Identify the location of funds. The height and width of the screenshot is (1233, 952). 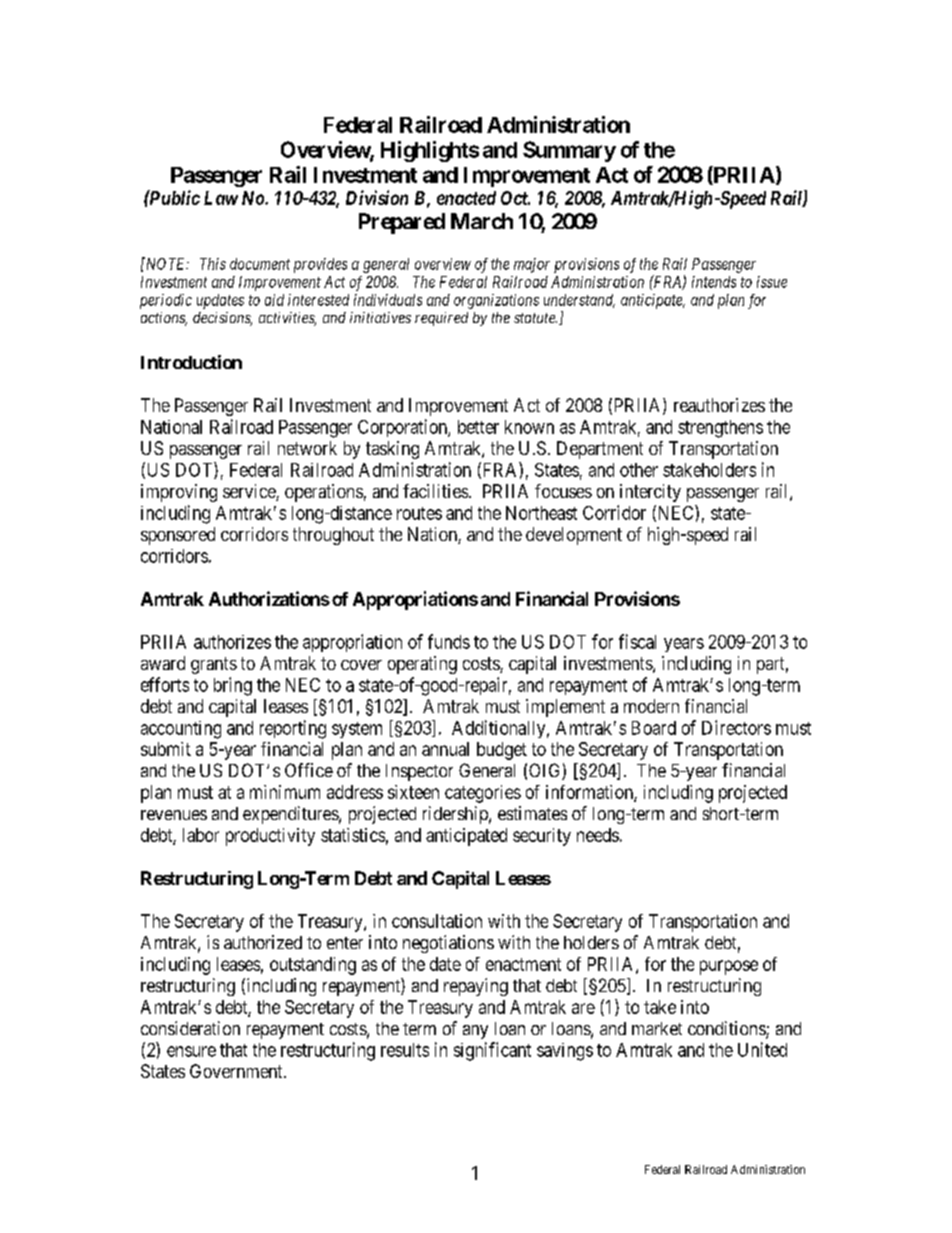
(449, 641).
